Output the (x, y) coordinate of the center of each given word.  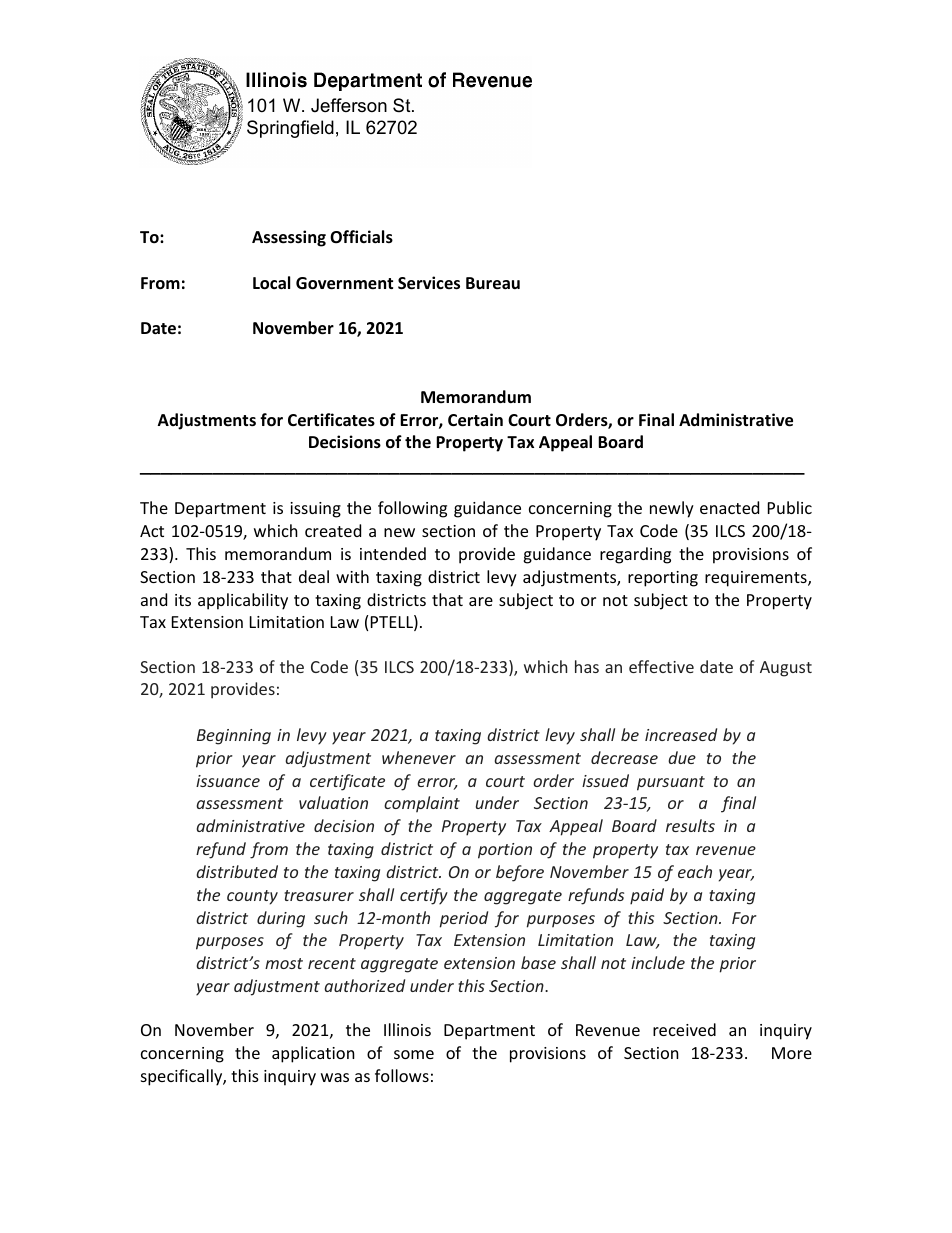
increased (681, 734)
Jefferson (349, 105)
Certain (475, 420)
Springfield (290, 129)
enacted (729, 507)
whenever (419, 757)
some (414, 1054)
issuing (315, 510)
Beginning (234, 737)
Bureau (493, 283)
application (313, 1054)
